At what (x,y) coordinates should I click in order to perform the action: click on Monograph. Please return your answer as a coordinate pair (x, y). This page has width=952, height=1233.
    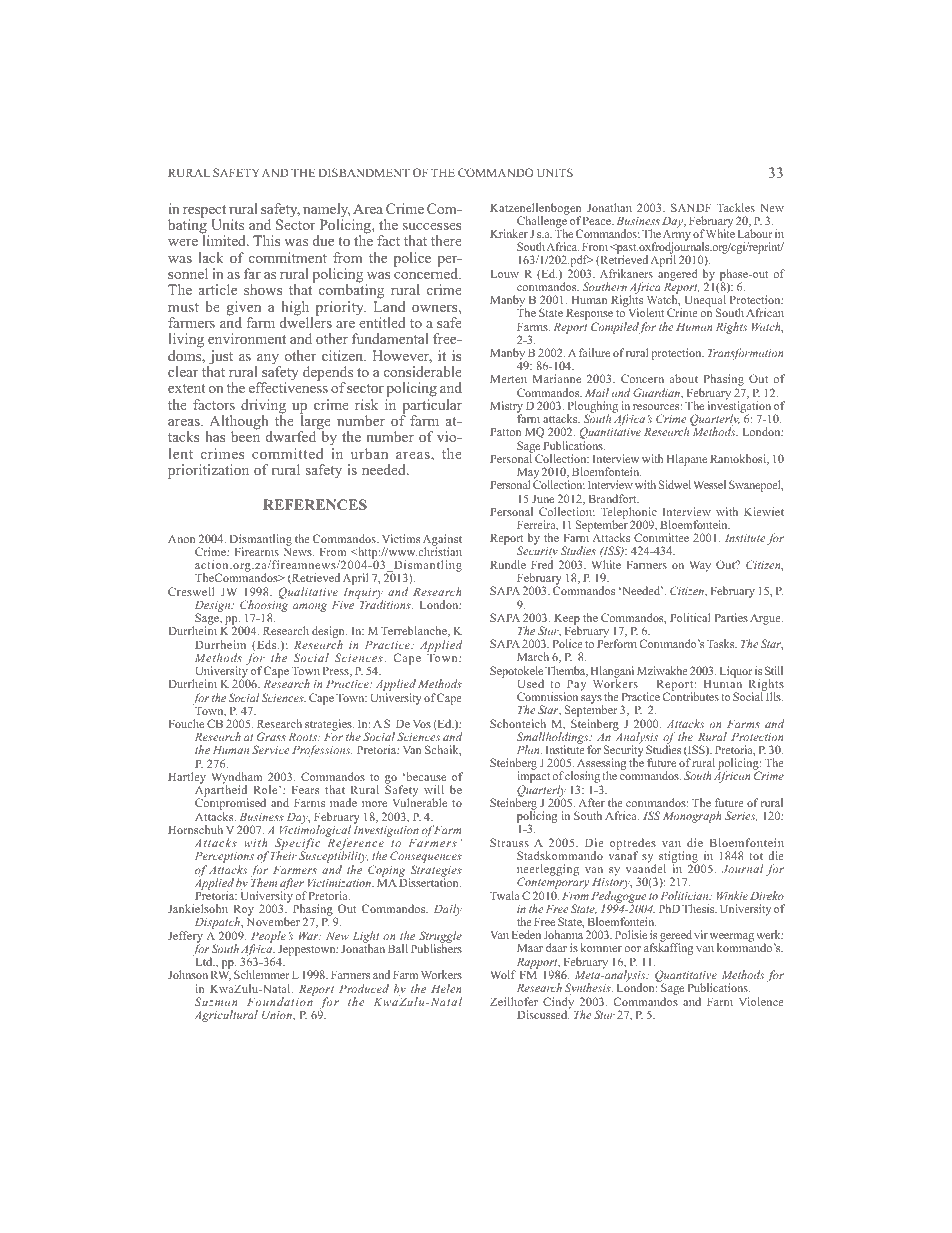
    Looking at the image, I should click on (692, 817).
